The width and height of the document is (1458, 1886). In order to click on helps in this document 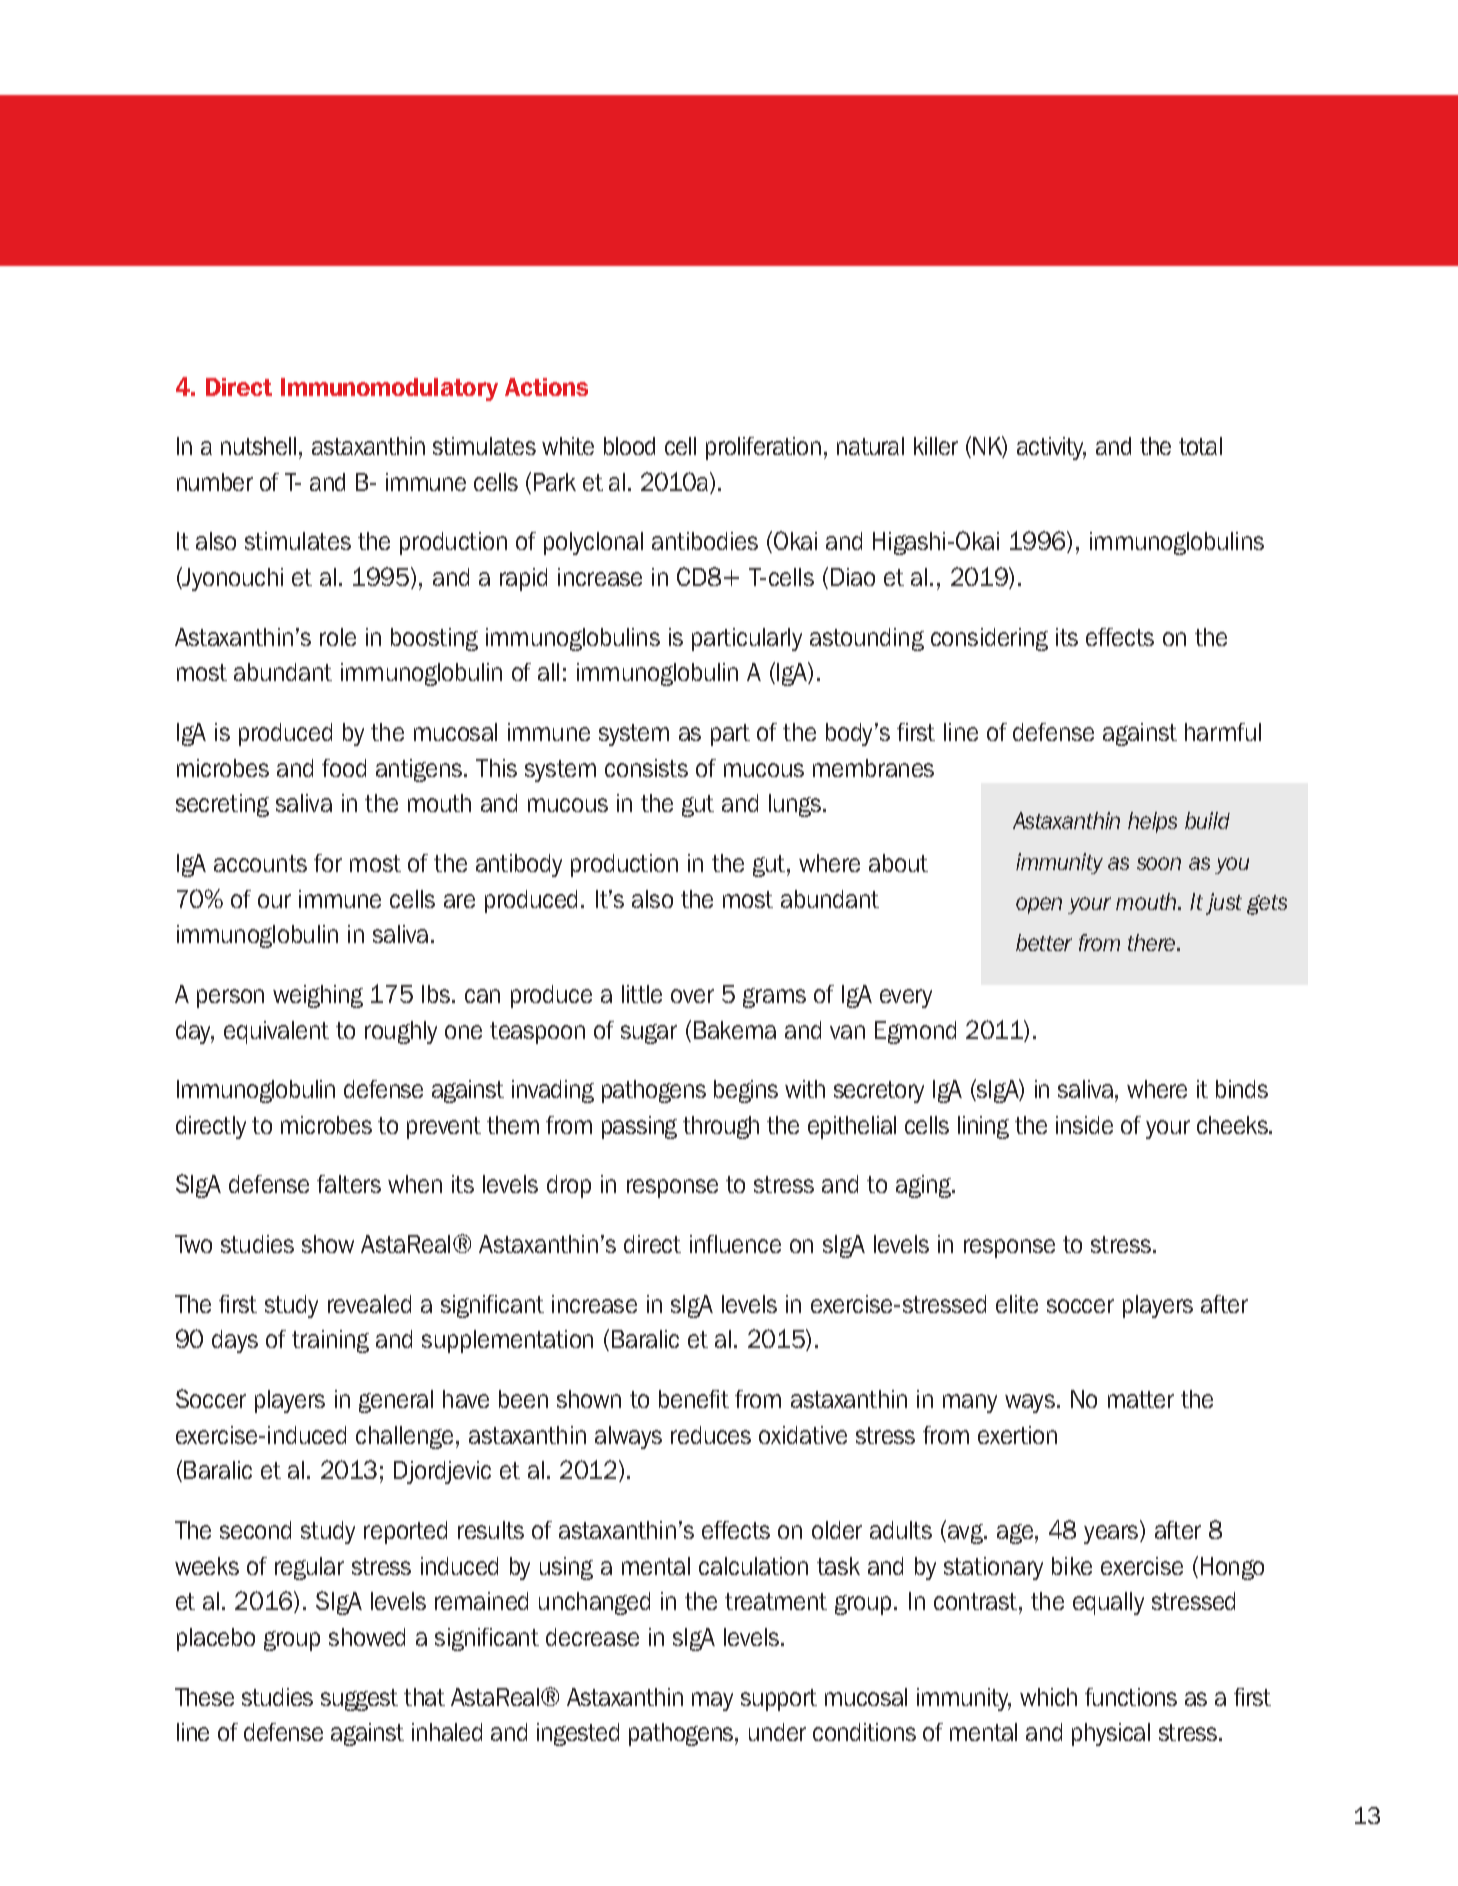, I will do `click(1152, 822)`.
